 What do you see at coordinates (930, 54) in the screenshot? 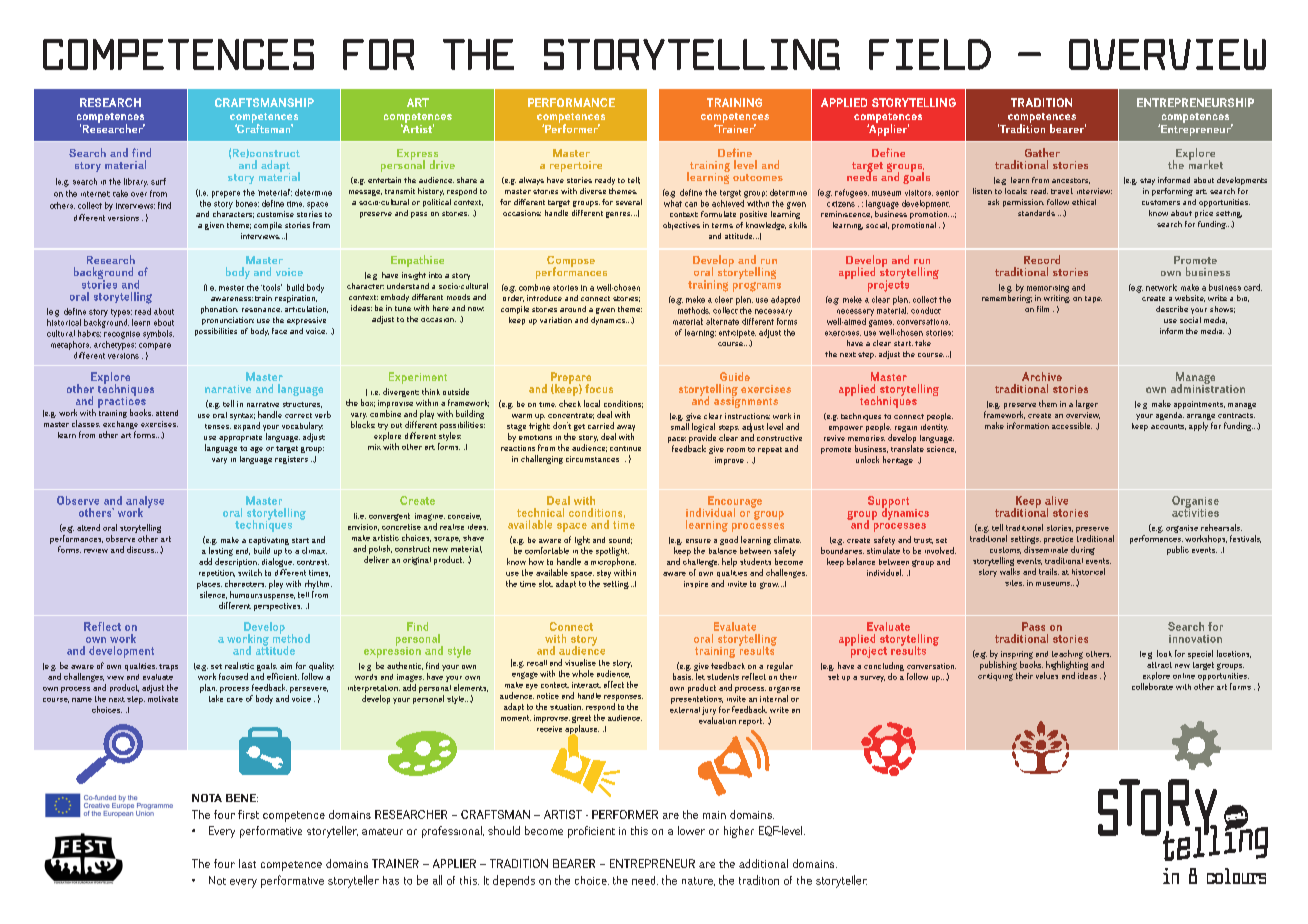
I see `FIELD` at bounding box center [930, 54].
